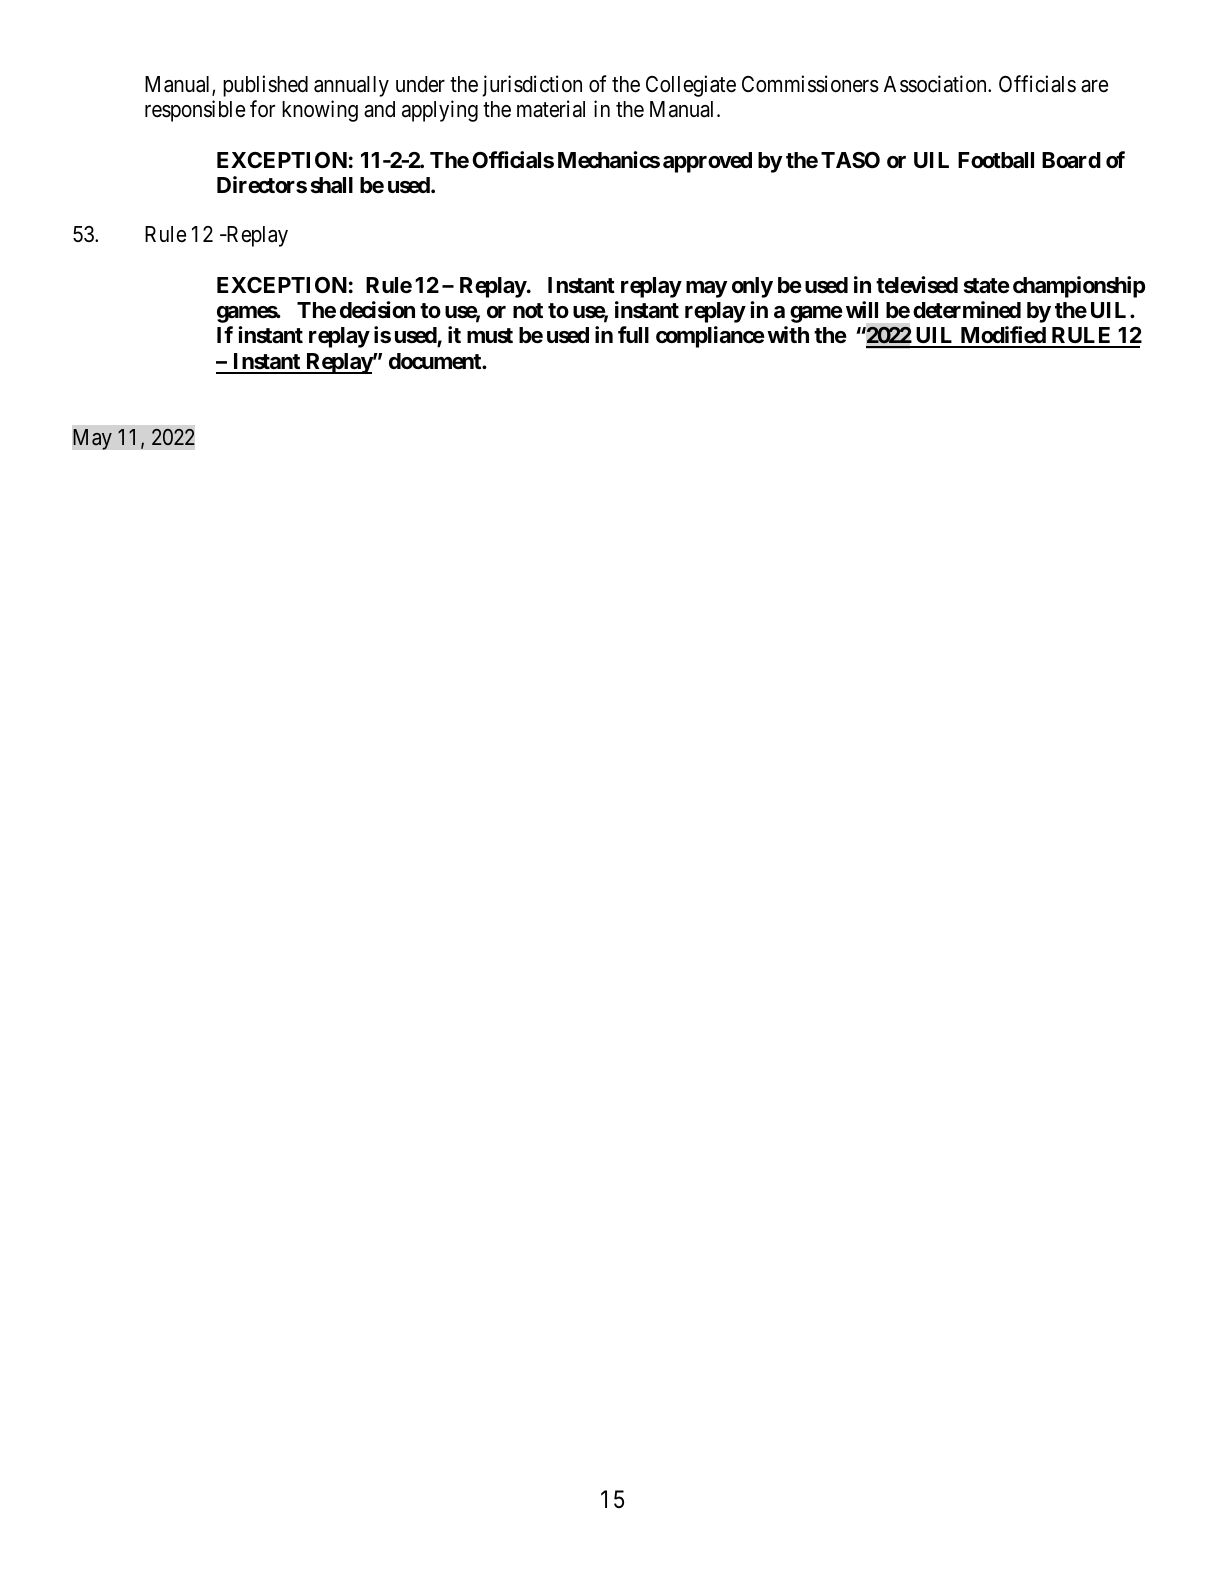 This page has width=1225, height=1586. Describe the element at coordinates (528, 310) in the page. I see `not` at that location.
